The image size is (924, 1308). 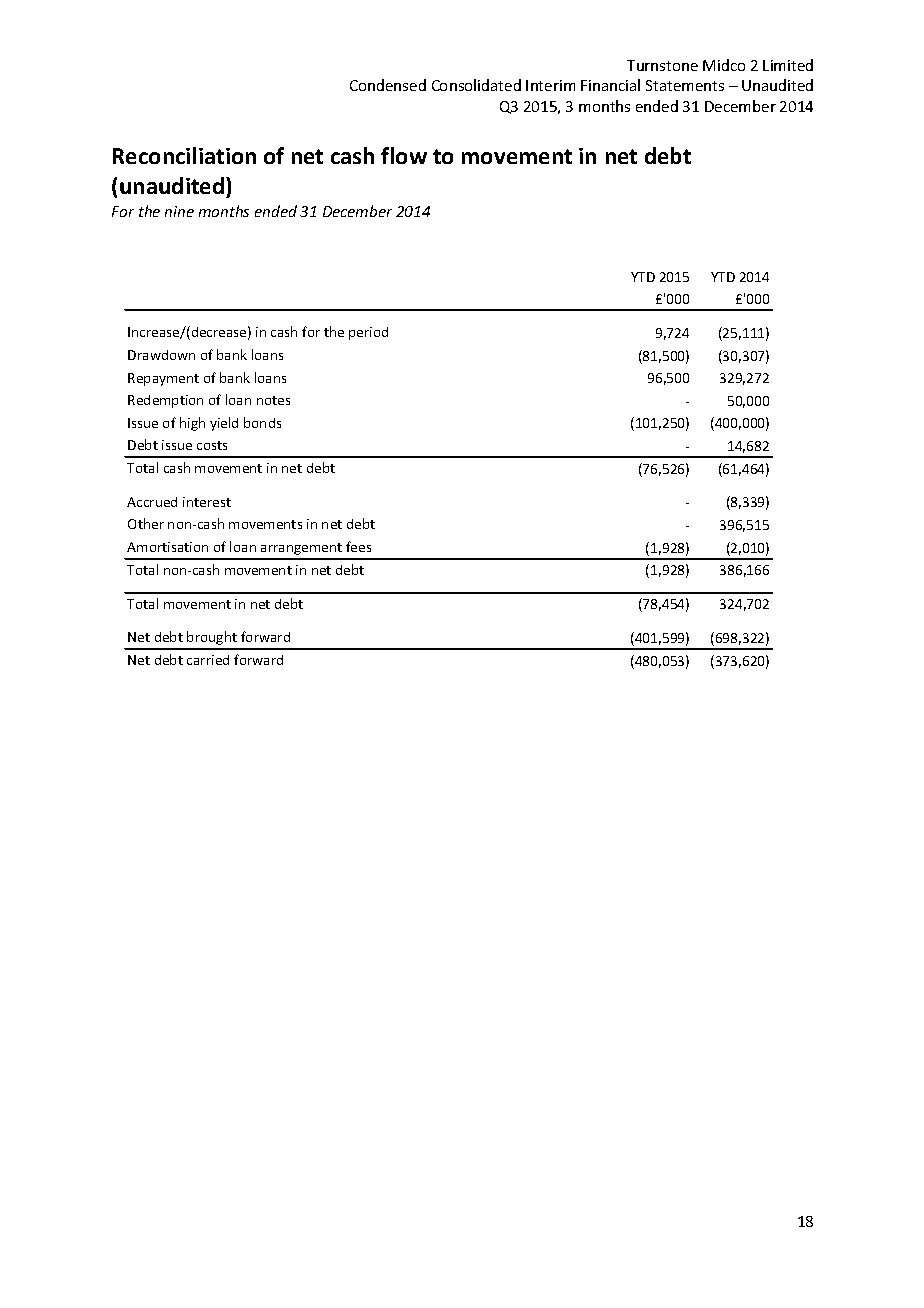 What do you see at coordinates (404, 155) in the page?
I see `flow` at bounding box center [404, 155].
